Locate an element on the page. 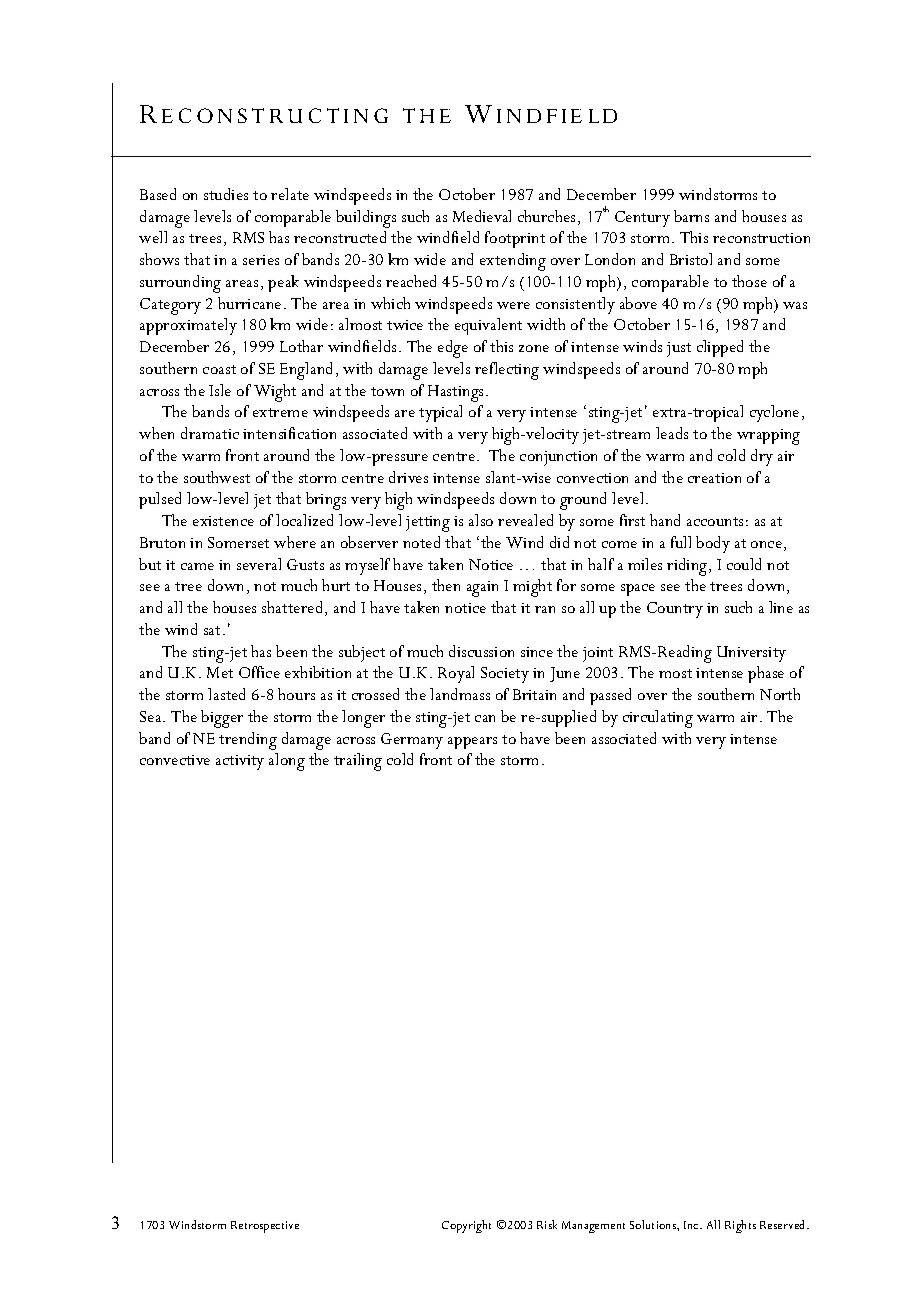 This document has height=1308, width=924. Rights is located at coordinates (740, 1226).
